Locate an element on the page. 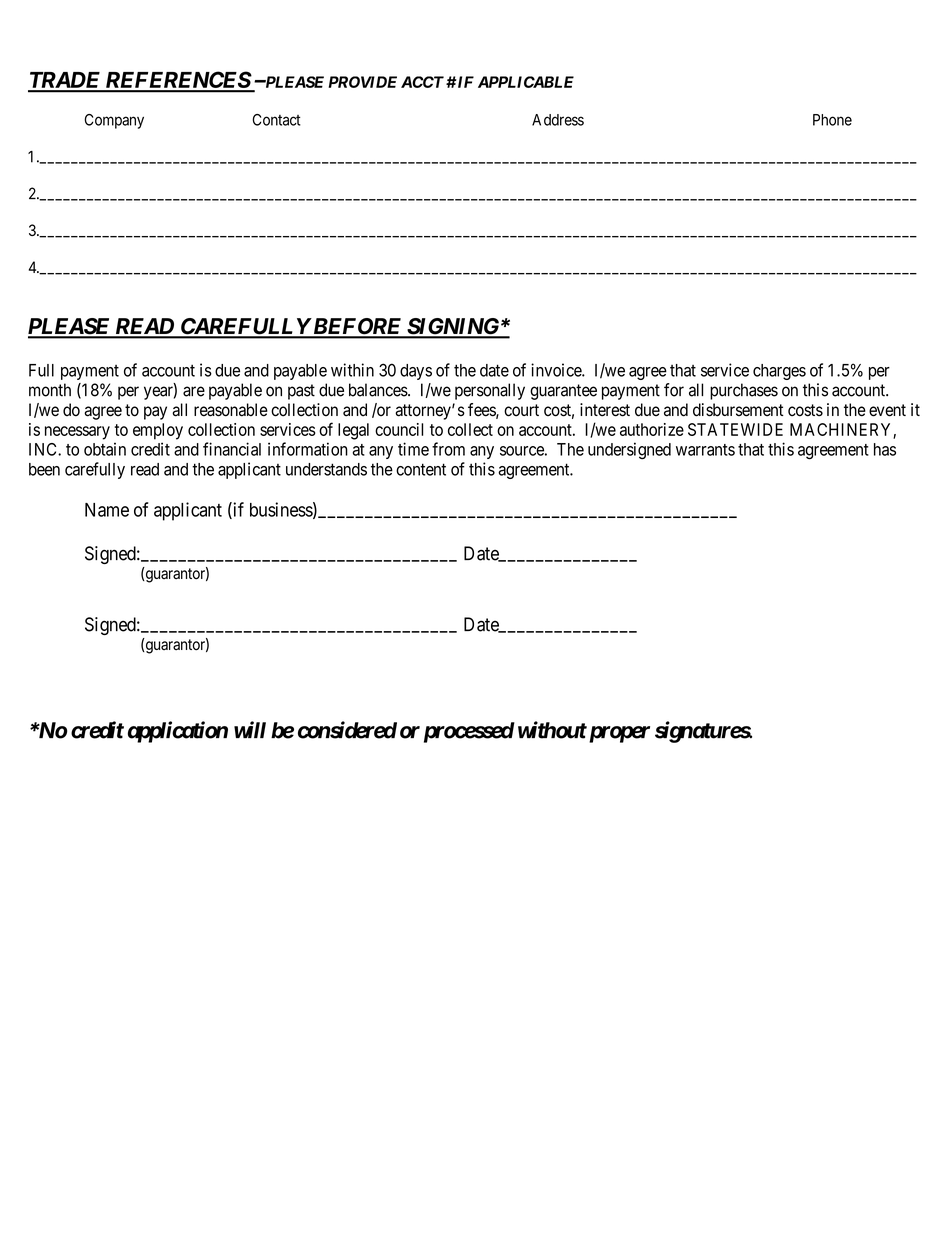  employ is located at coordinates (158, 431).
